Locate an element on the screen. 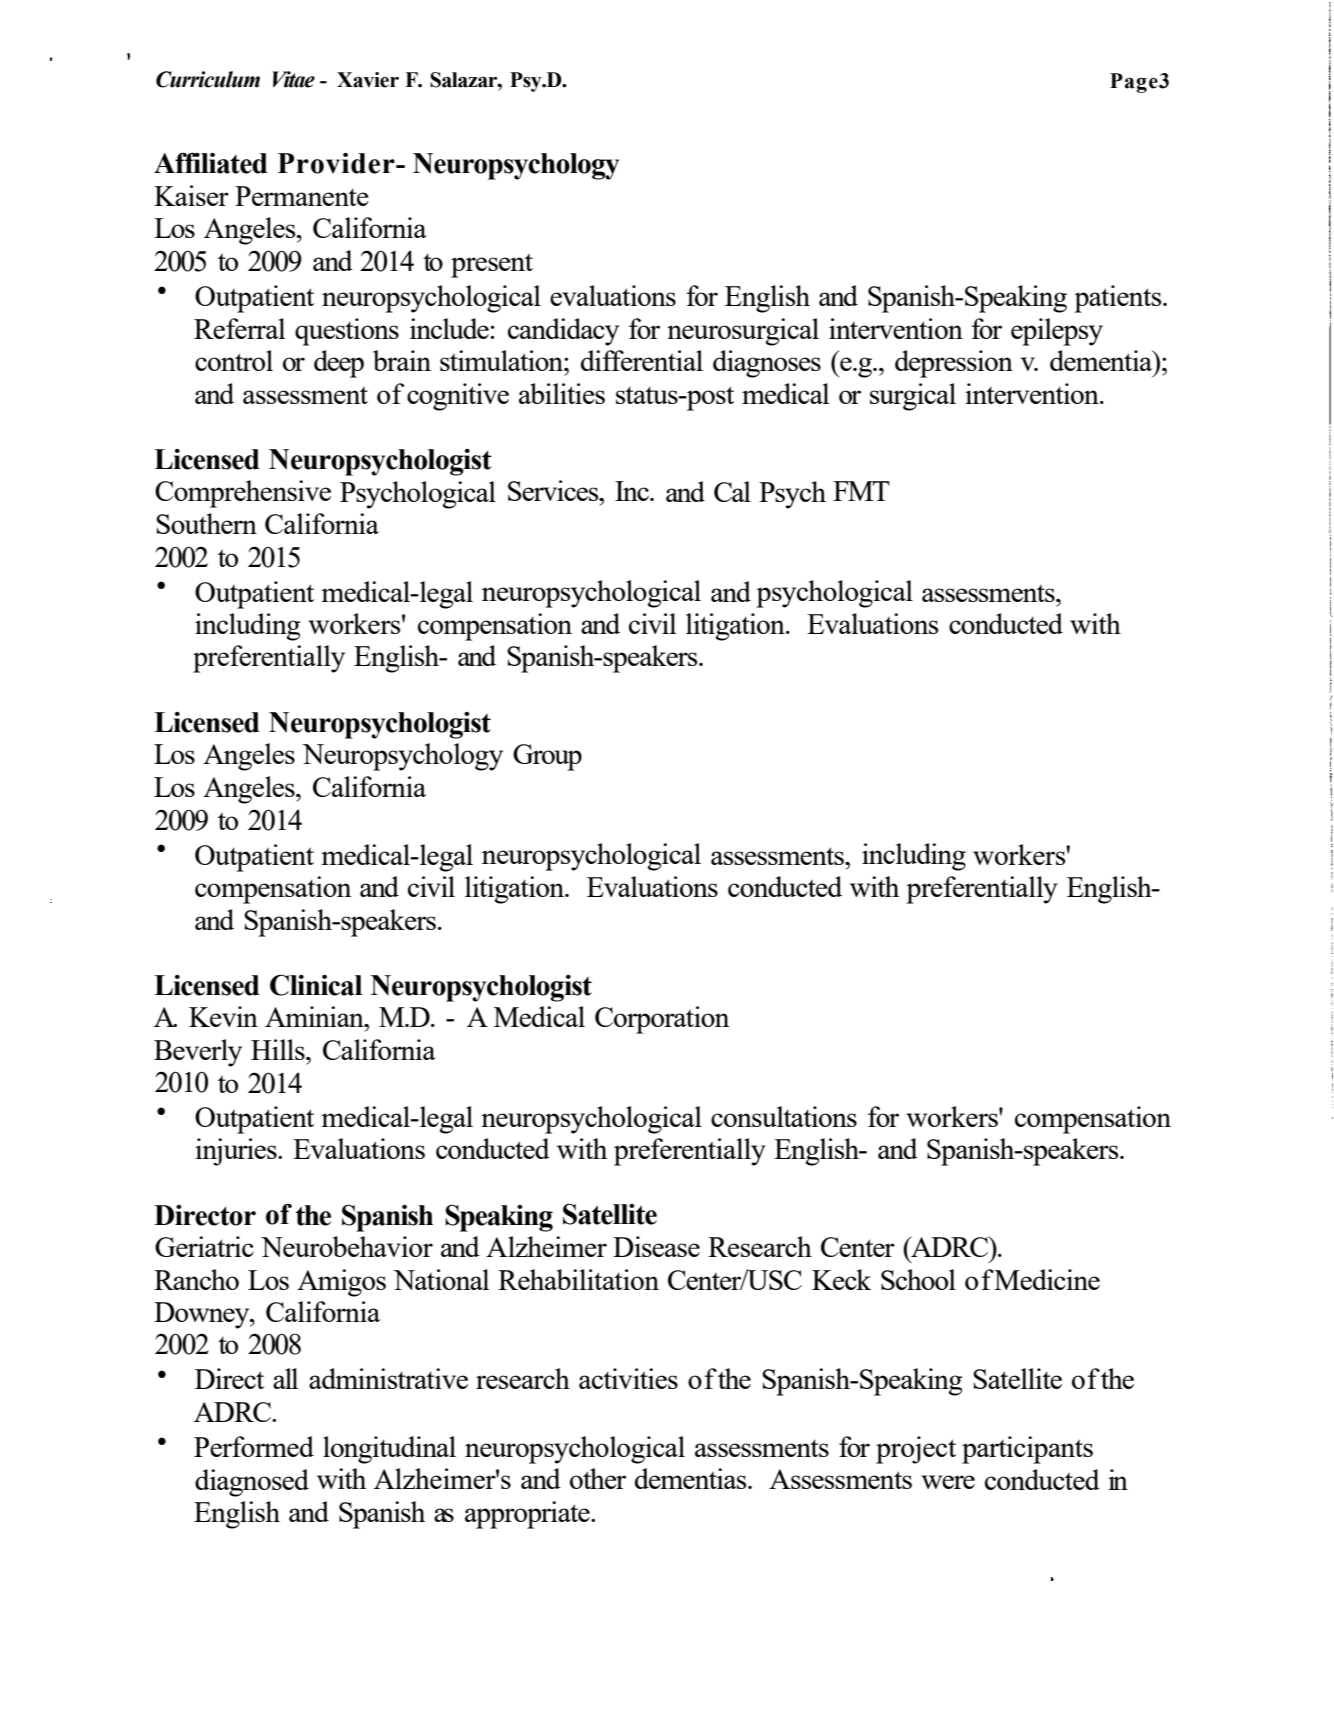 The width and height of the screenshot is (1334, 1725). FMT is located at coordinates (861, 491).
